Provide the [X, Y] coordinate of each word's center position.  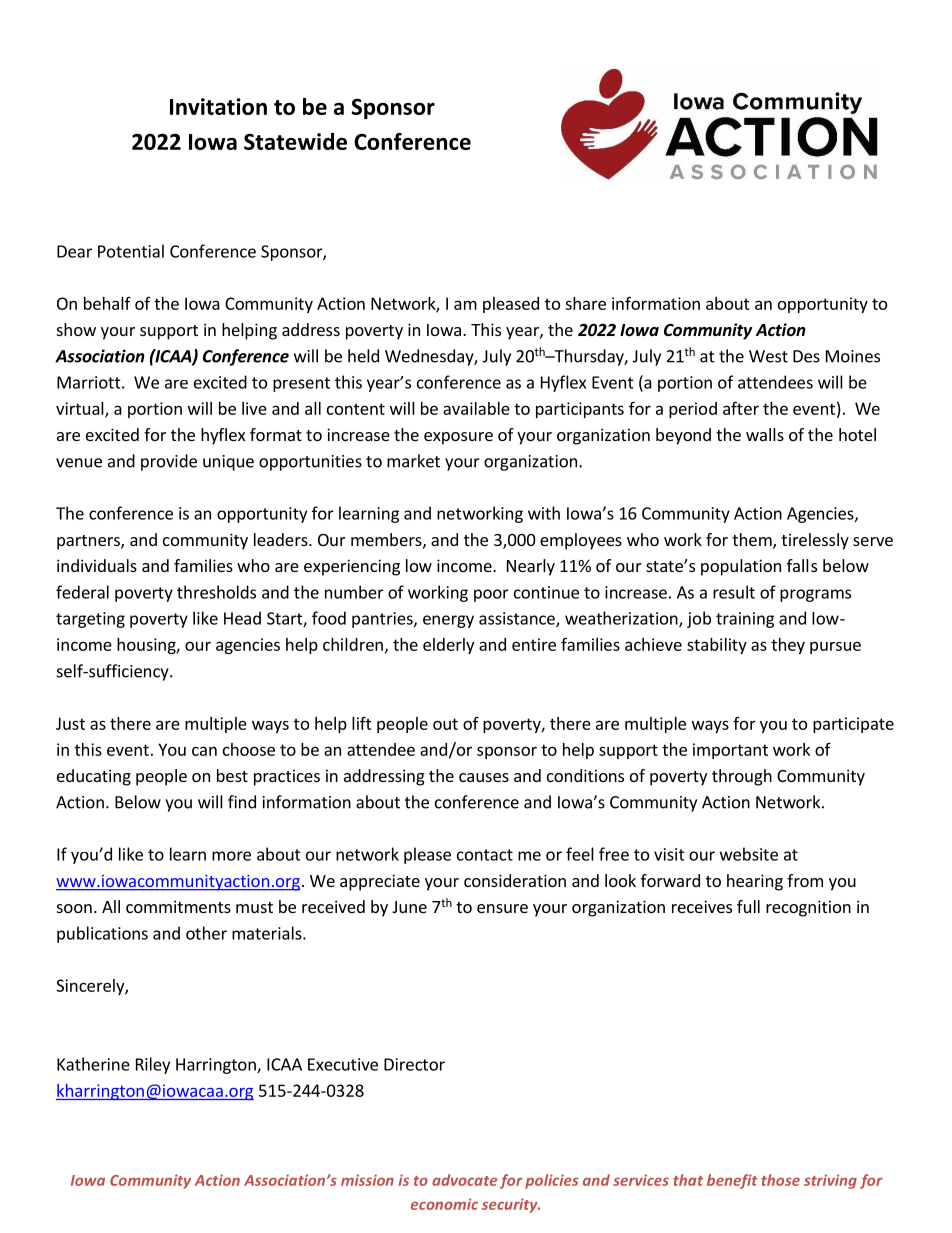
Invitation [218, 106]
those [780, 1180]
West [768, 356]
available [476, 408]
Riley [153, 1065]
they [788, 646]
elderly [448, 646]
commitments [178, 906]
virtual [81, 409]
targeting [90, 620]
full [748, 906]
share [585, 303]
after [741, 408]
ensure [502, 908]
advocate [464, 1180]
